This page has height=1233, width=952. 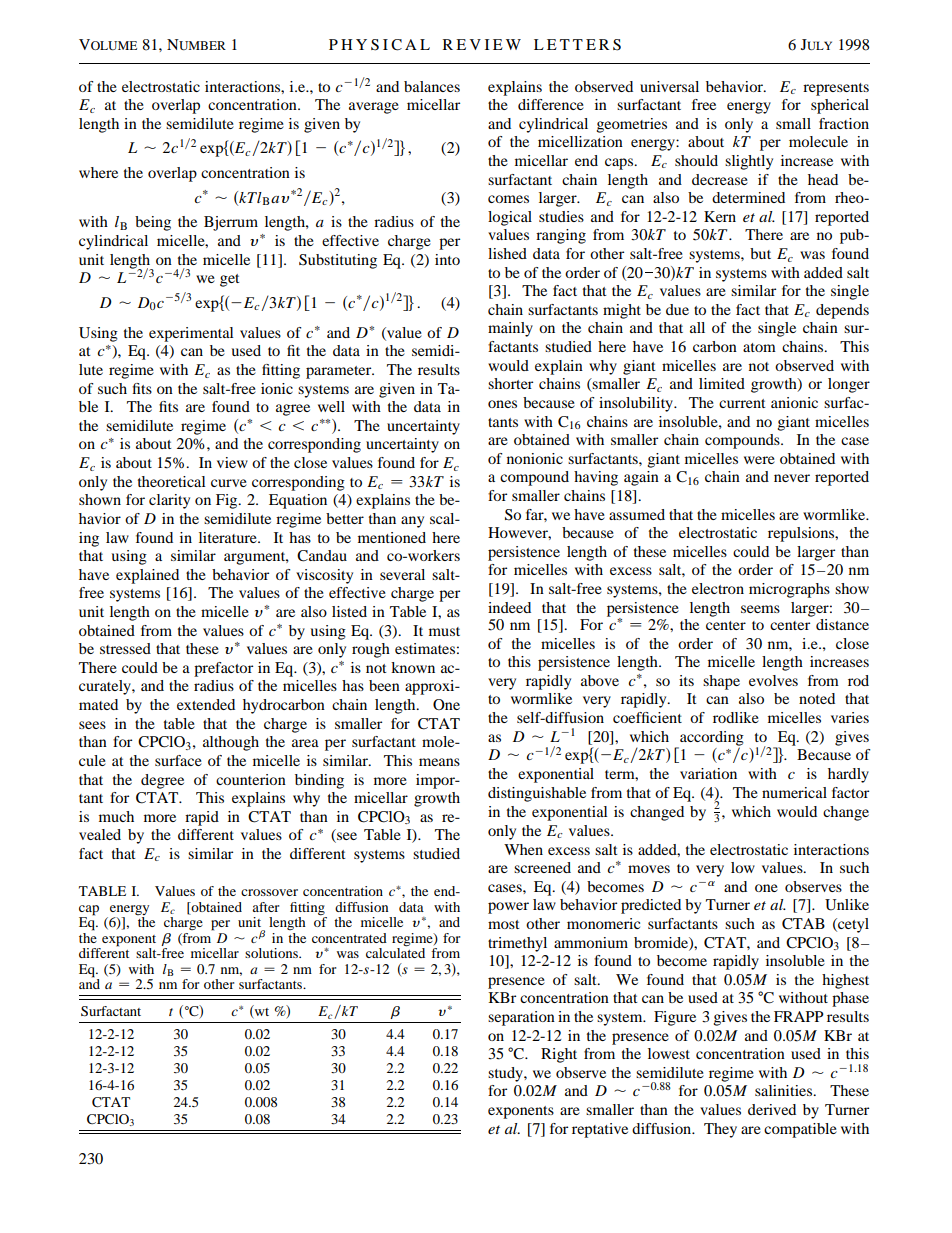 I want to click on study, so click(x=506, y=1074).
